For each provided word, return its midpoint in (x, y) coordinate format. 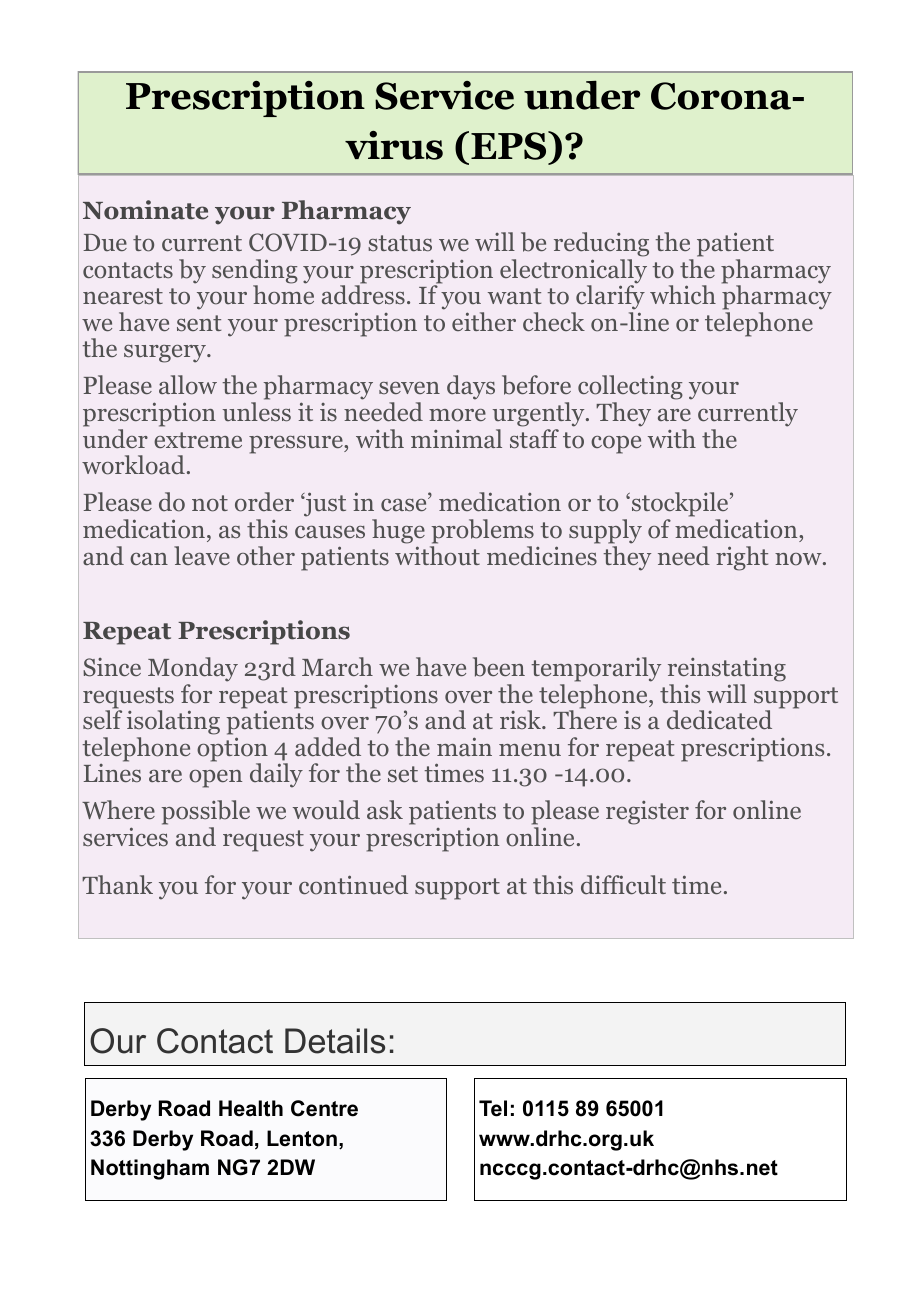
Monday (193, 669)
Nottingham (150, 1169)
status (400, 243)
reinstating (727, 670)
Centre (324, 1108)
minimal (456, 438)
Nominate (145, 210)
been (499, 667)
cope (616, 445)
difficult (623, 884)
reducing (601, 244)
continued (353, 885)
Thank (117, 884)
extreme (198, 440)
